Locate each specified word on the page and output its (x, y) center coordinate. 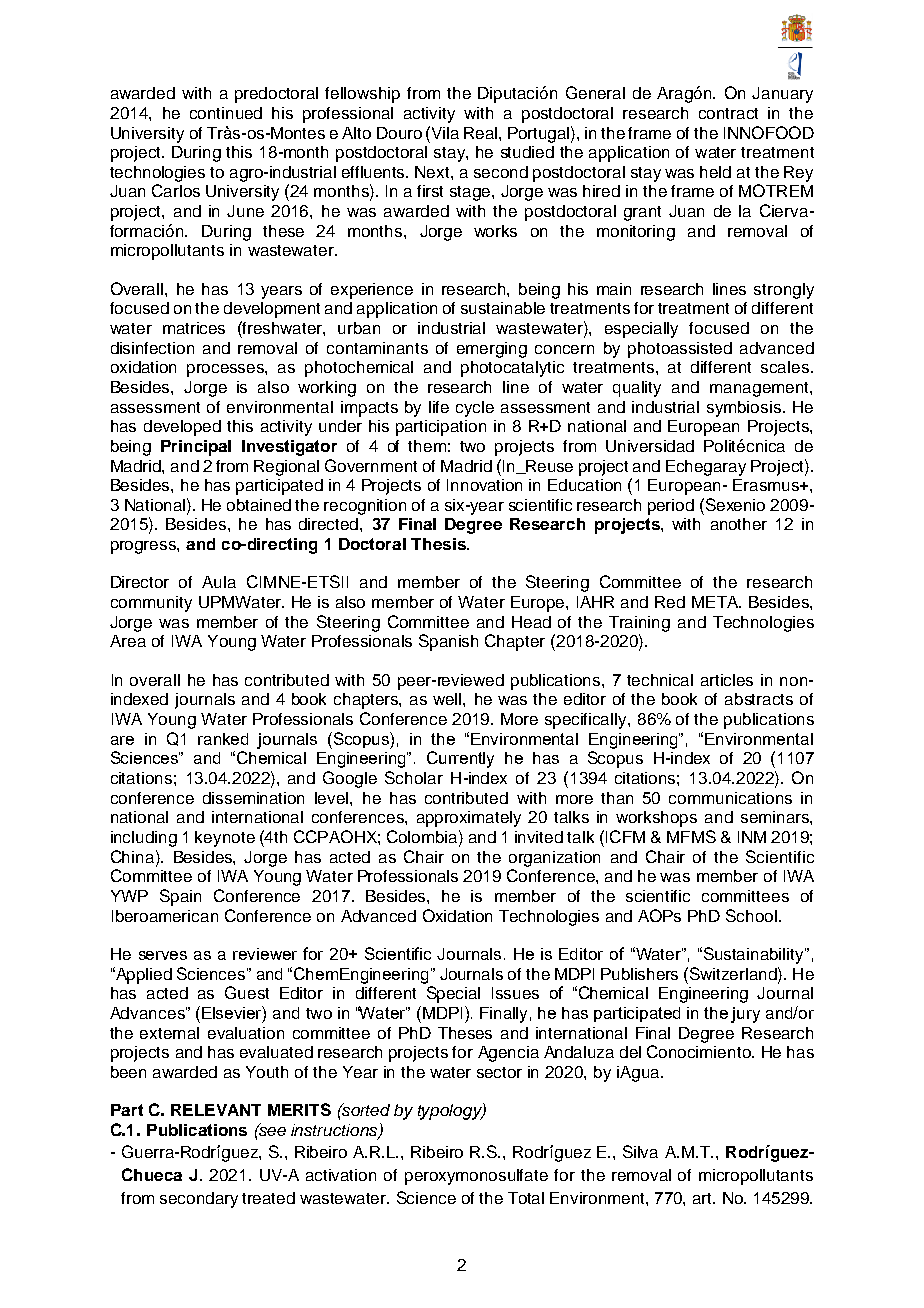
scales (786, 367)
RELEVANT (216, 1110)
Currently (460, 759)
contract (728, 113)
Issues (515, 993)
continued (226, 113)
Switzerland (734, 973)
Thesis (439, 544)
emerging (492, 350)
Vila (445, 133)
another (739, 524)
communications (730, 798)
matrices (194, 328)
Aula (219, 582)
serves (163, 955)
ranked (223, 739)
